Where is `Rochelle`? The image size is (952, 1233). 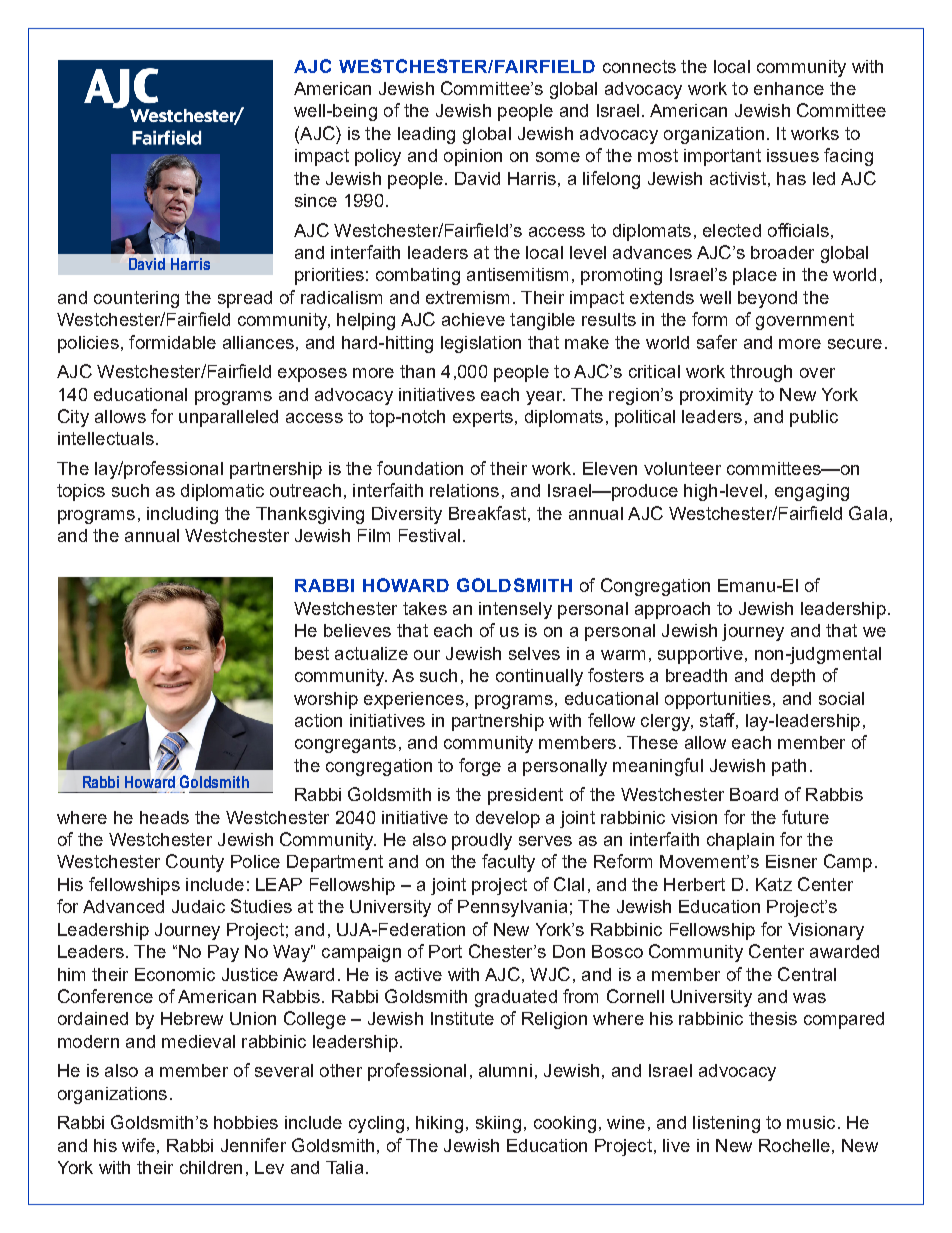 Rochelle is located at coordinates (794, 1145).
